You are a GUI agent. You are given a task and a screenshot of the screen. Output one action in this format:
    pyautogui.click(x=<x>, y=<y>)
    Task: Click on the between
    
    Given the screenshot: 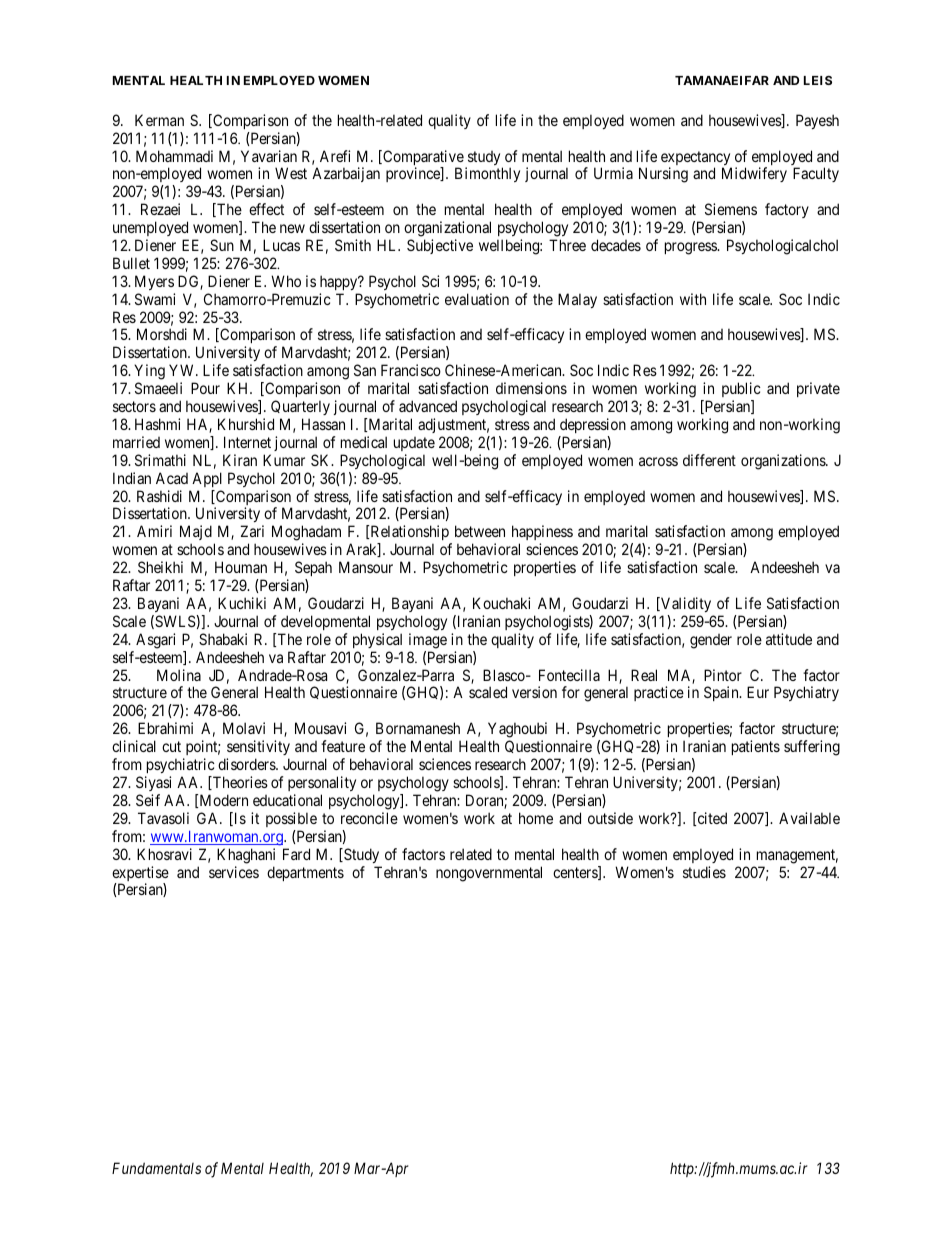 What is the action you would take?
    pyautogui.click(x=480, y=531)
